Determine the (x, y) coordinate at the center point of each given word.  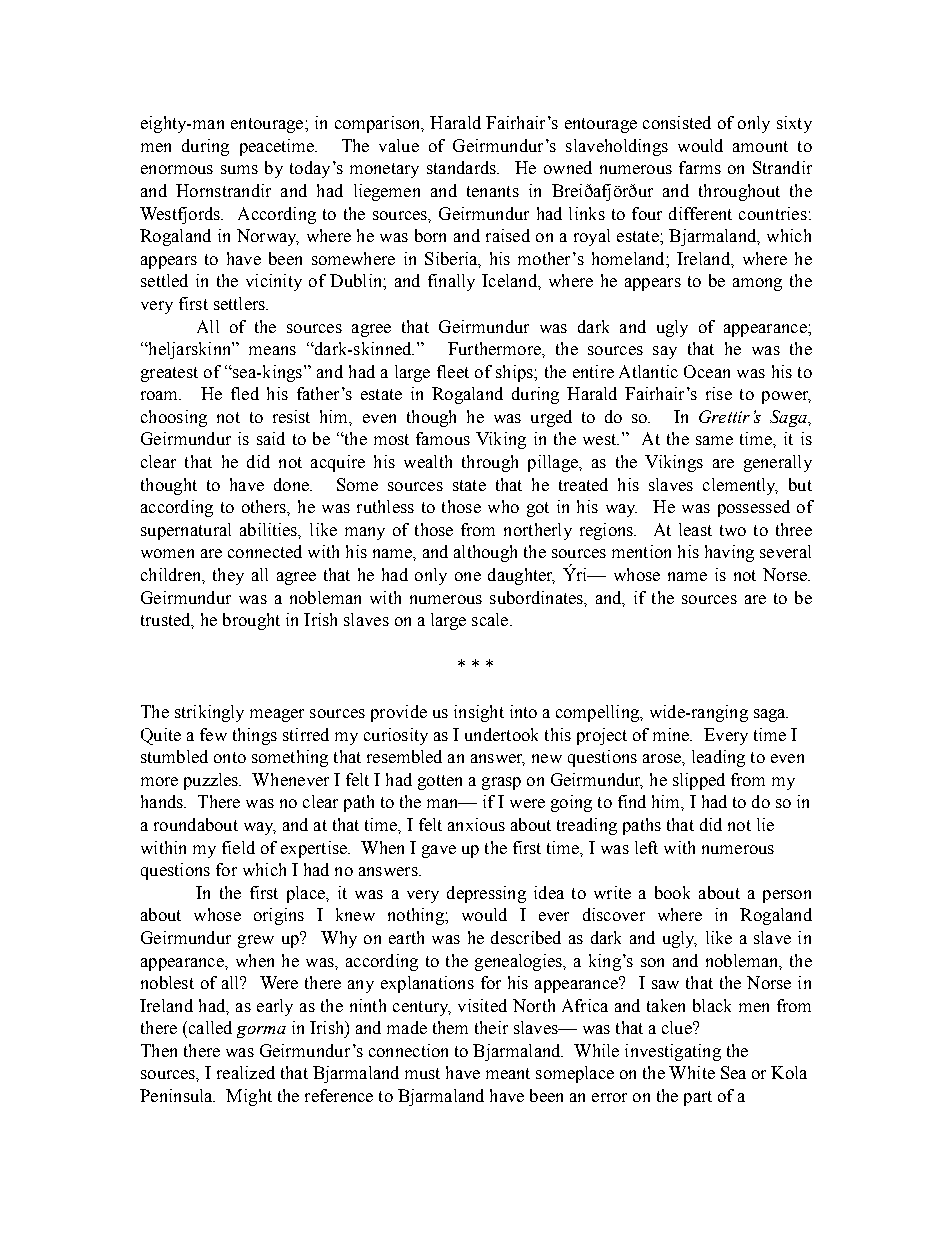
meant (508, 1073)
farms (700, 167)
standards (462, 167)
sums (239, 169)
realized (246, 1072)
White (692, 1072)
